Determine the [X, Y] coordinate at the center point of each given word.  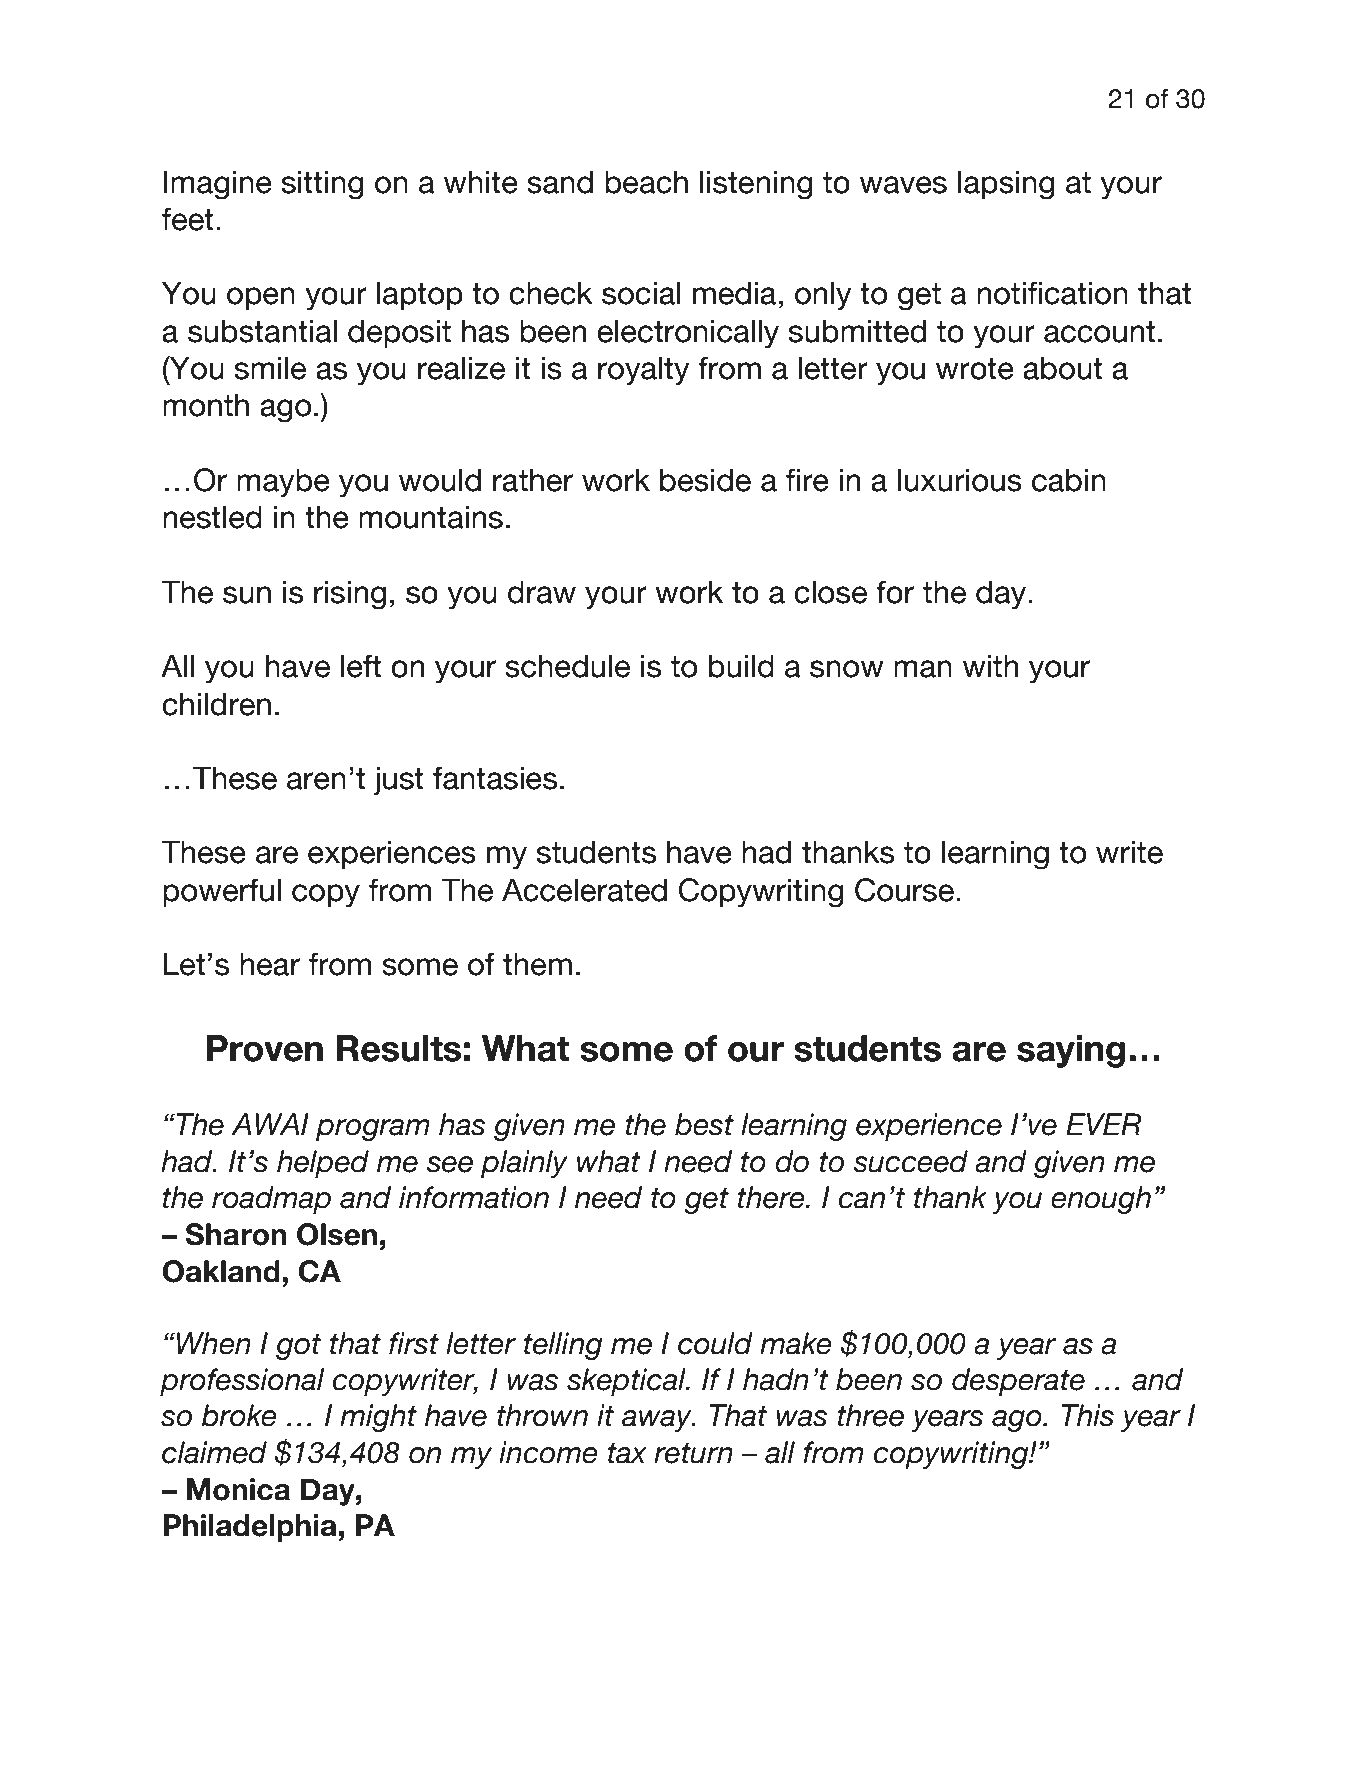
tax [627, 1453]
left [361, 666]
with [990, 665]
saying [1071, 1051]
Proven [265, 1048]
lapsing [1006, 185]
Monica [238, 1489]
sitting [323, 185]
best [704, 1124]
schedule [567, 666]
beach [646, 182]
